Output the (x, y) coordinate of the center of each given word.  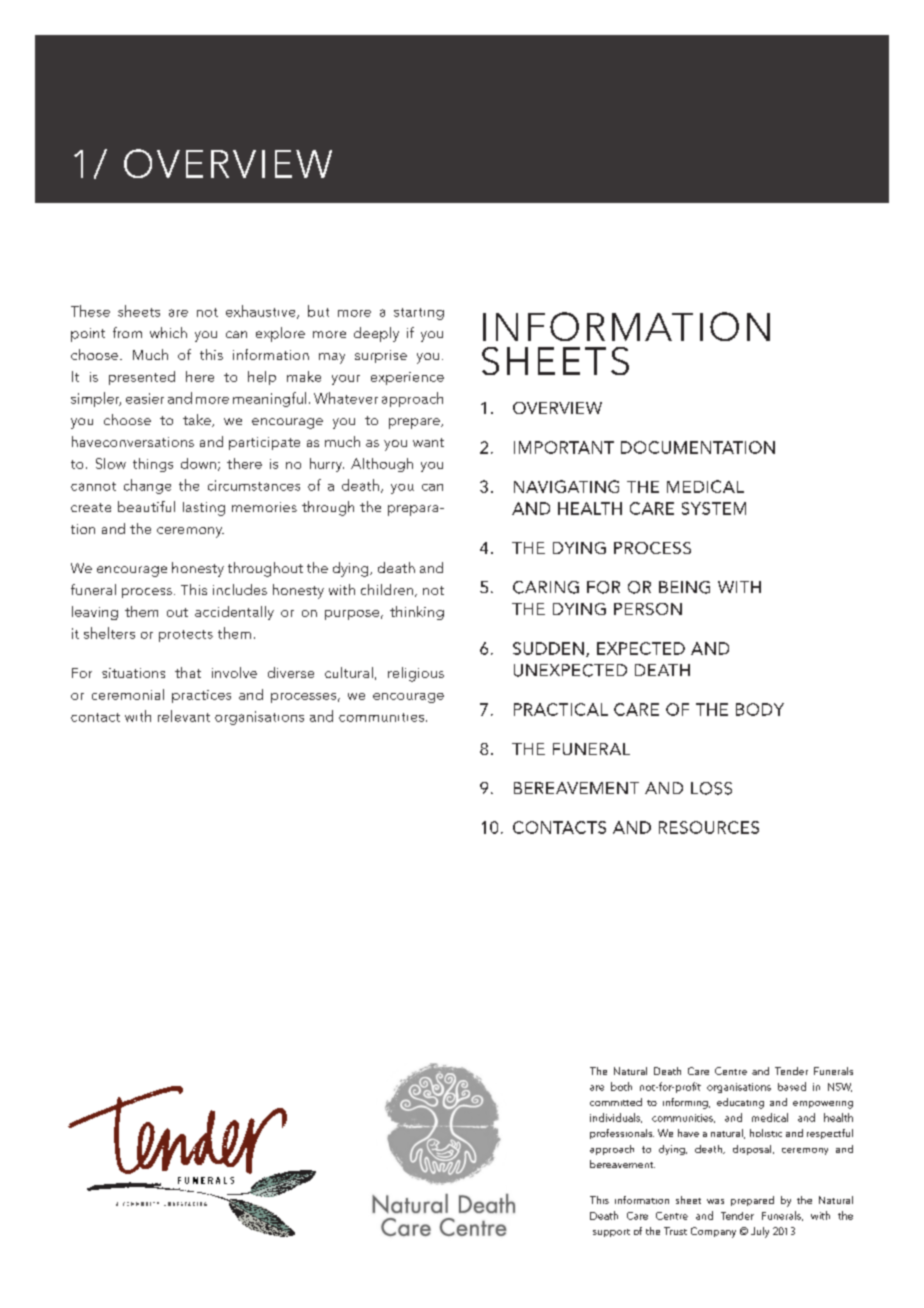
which (168, 332)
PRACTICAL (561, 709)
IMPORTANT (564, 447)
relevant (184, 716)
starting (419, 314)
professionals (622, 1134)
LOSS (711, 788)
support (611, 1233)
